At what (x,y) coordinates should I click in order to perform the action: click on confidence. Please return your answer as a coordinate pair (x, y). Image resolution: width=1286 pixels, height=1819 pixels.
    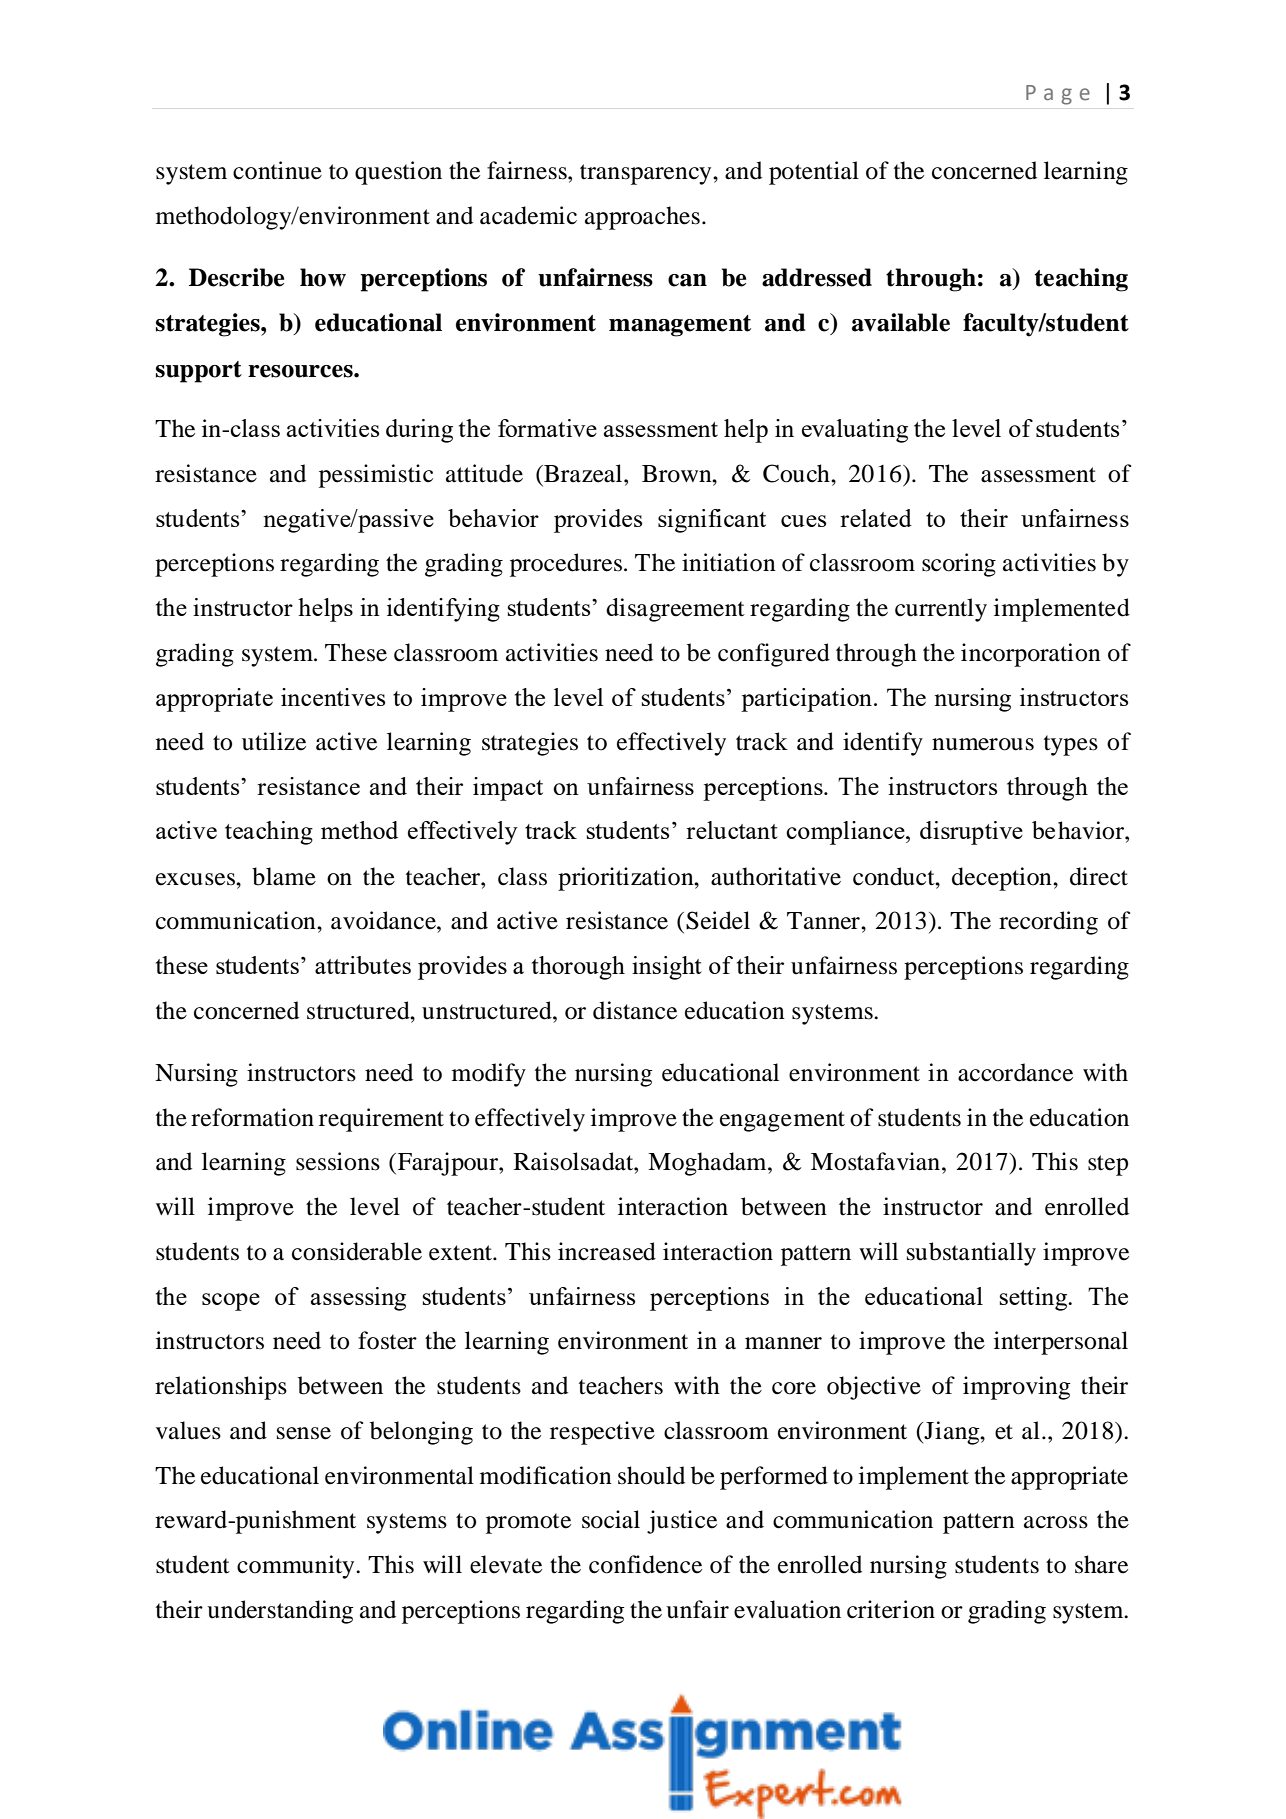
    Looking at the image, I should click on (645, 1564).
